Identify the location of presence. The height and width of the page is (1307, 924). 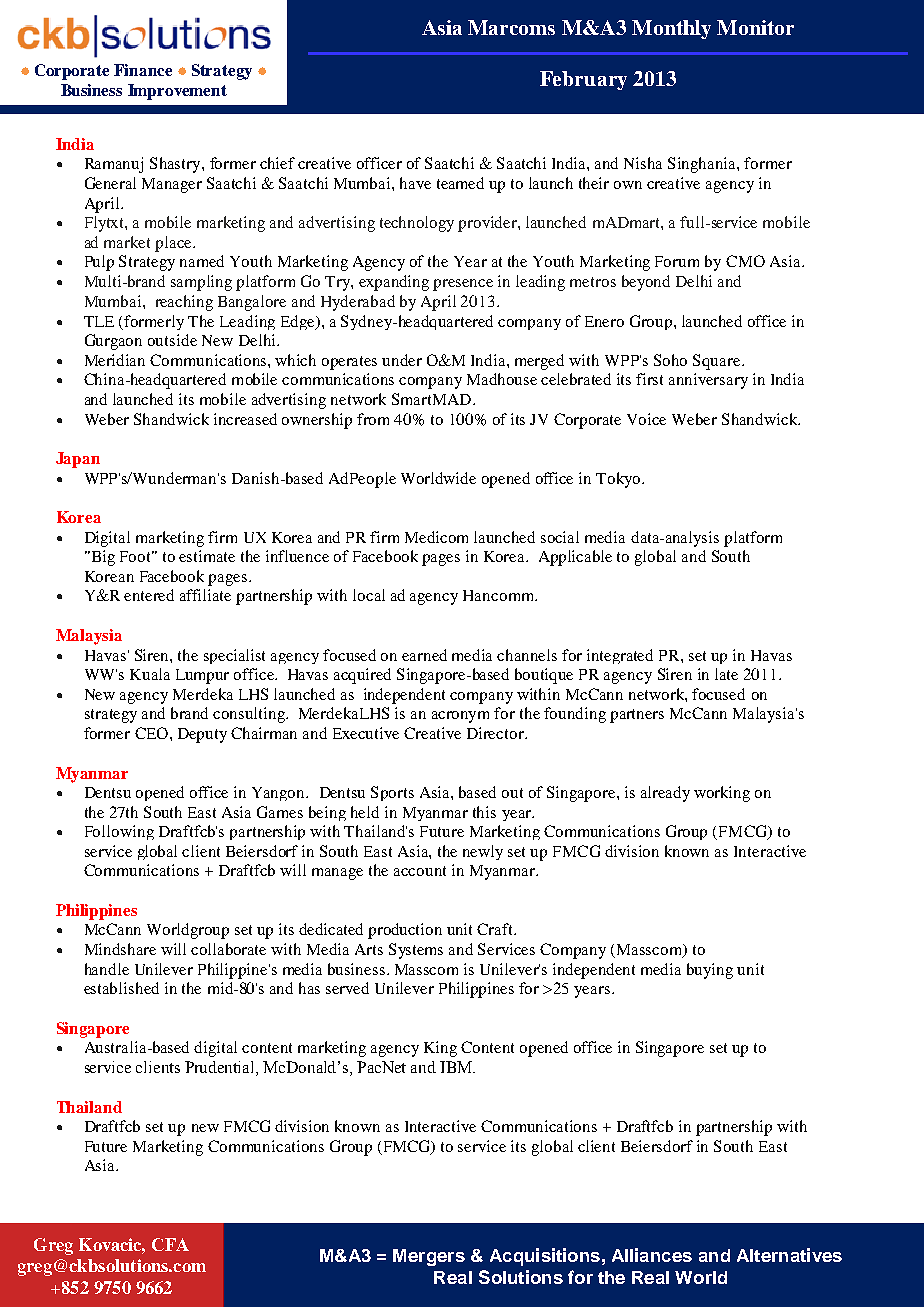
(463, 285).
